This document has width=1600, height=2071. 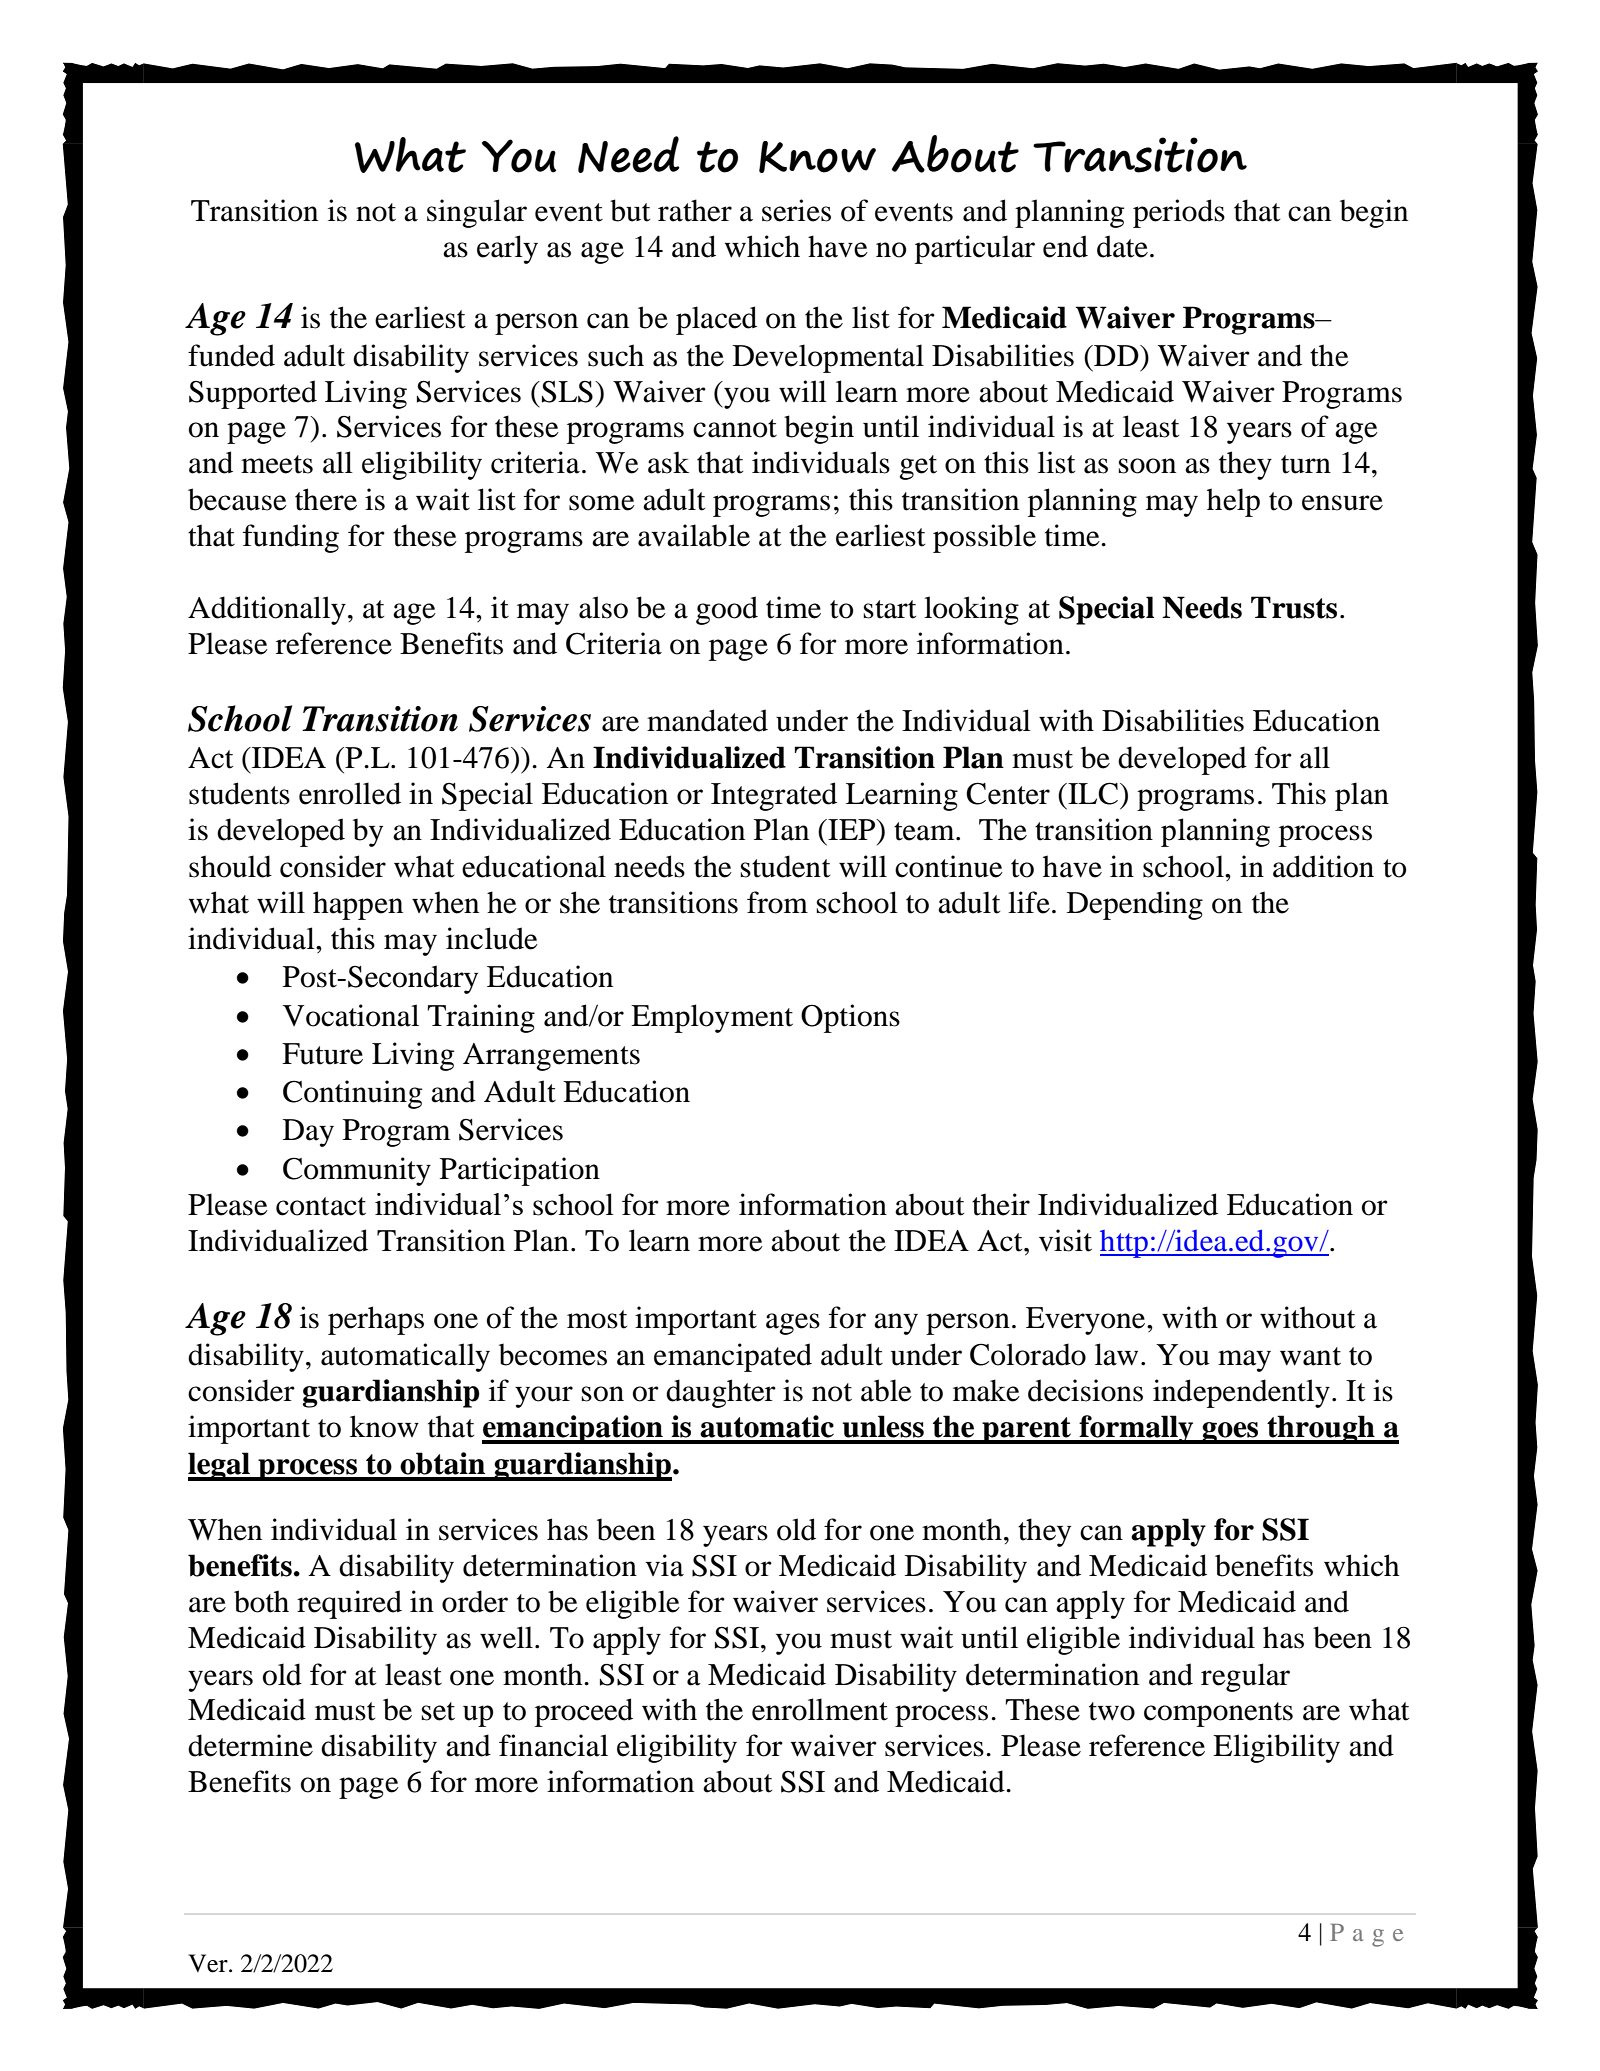 What do you see at coordinates (793, 1324) in the document?
I see `ages` at bounding box center [793, 1324].
